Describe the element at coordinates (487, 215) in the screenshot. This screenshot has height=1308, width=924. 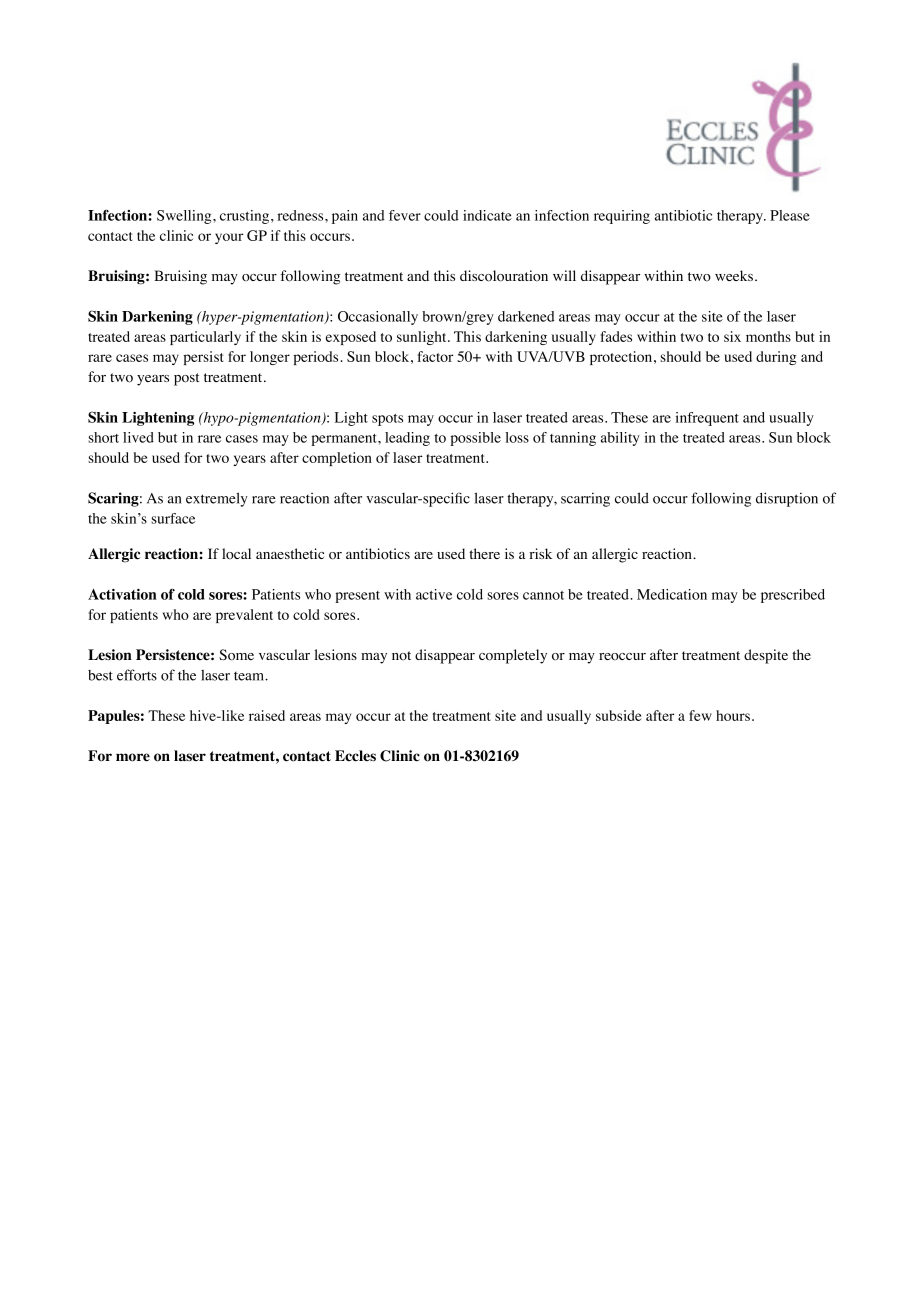
I see `indicate` at that location.
